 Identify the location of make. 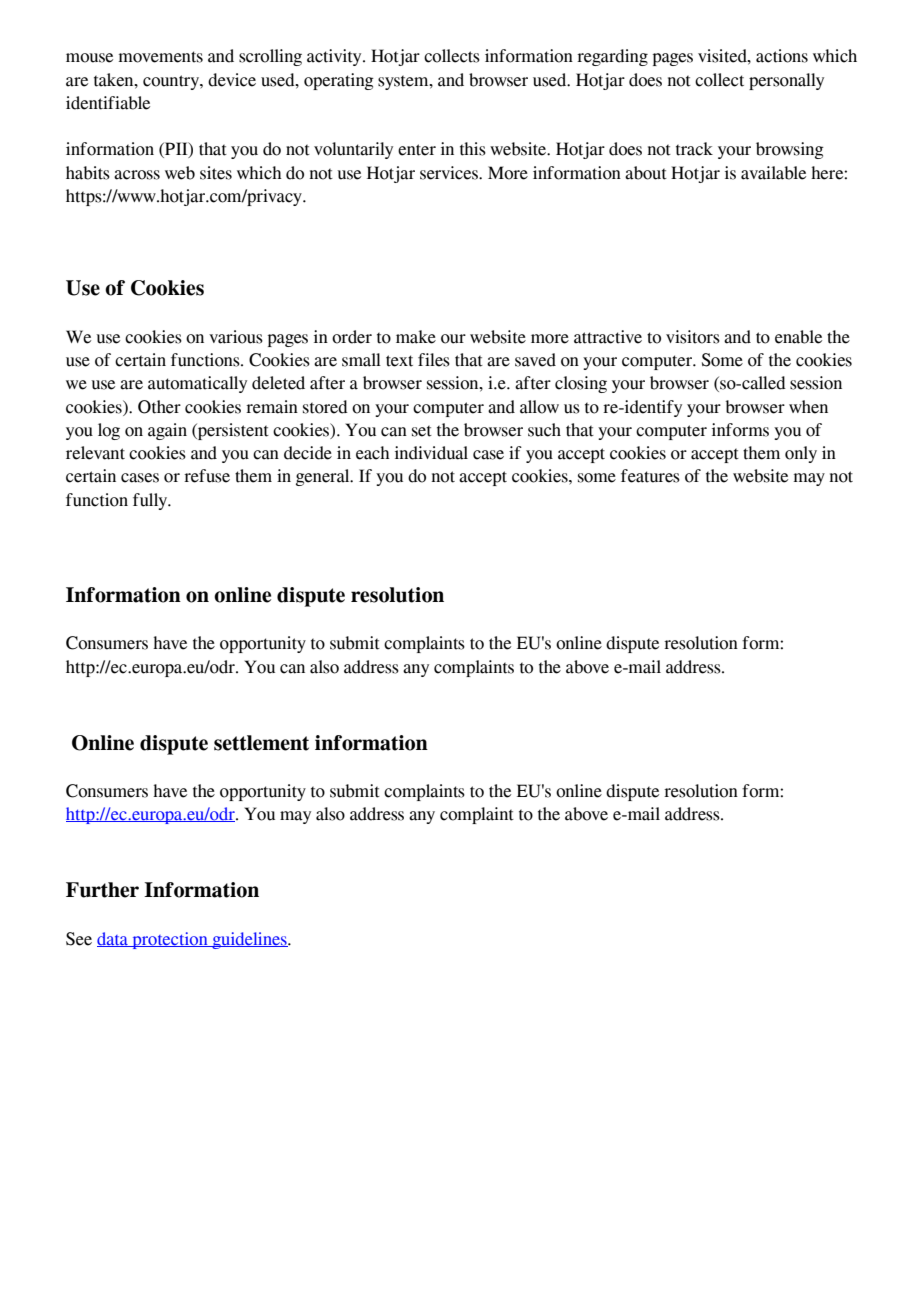
(416, 337).
